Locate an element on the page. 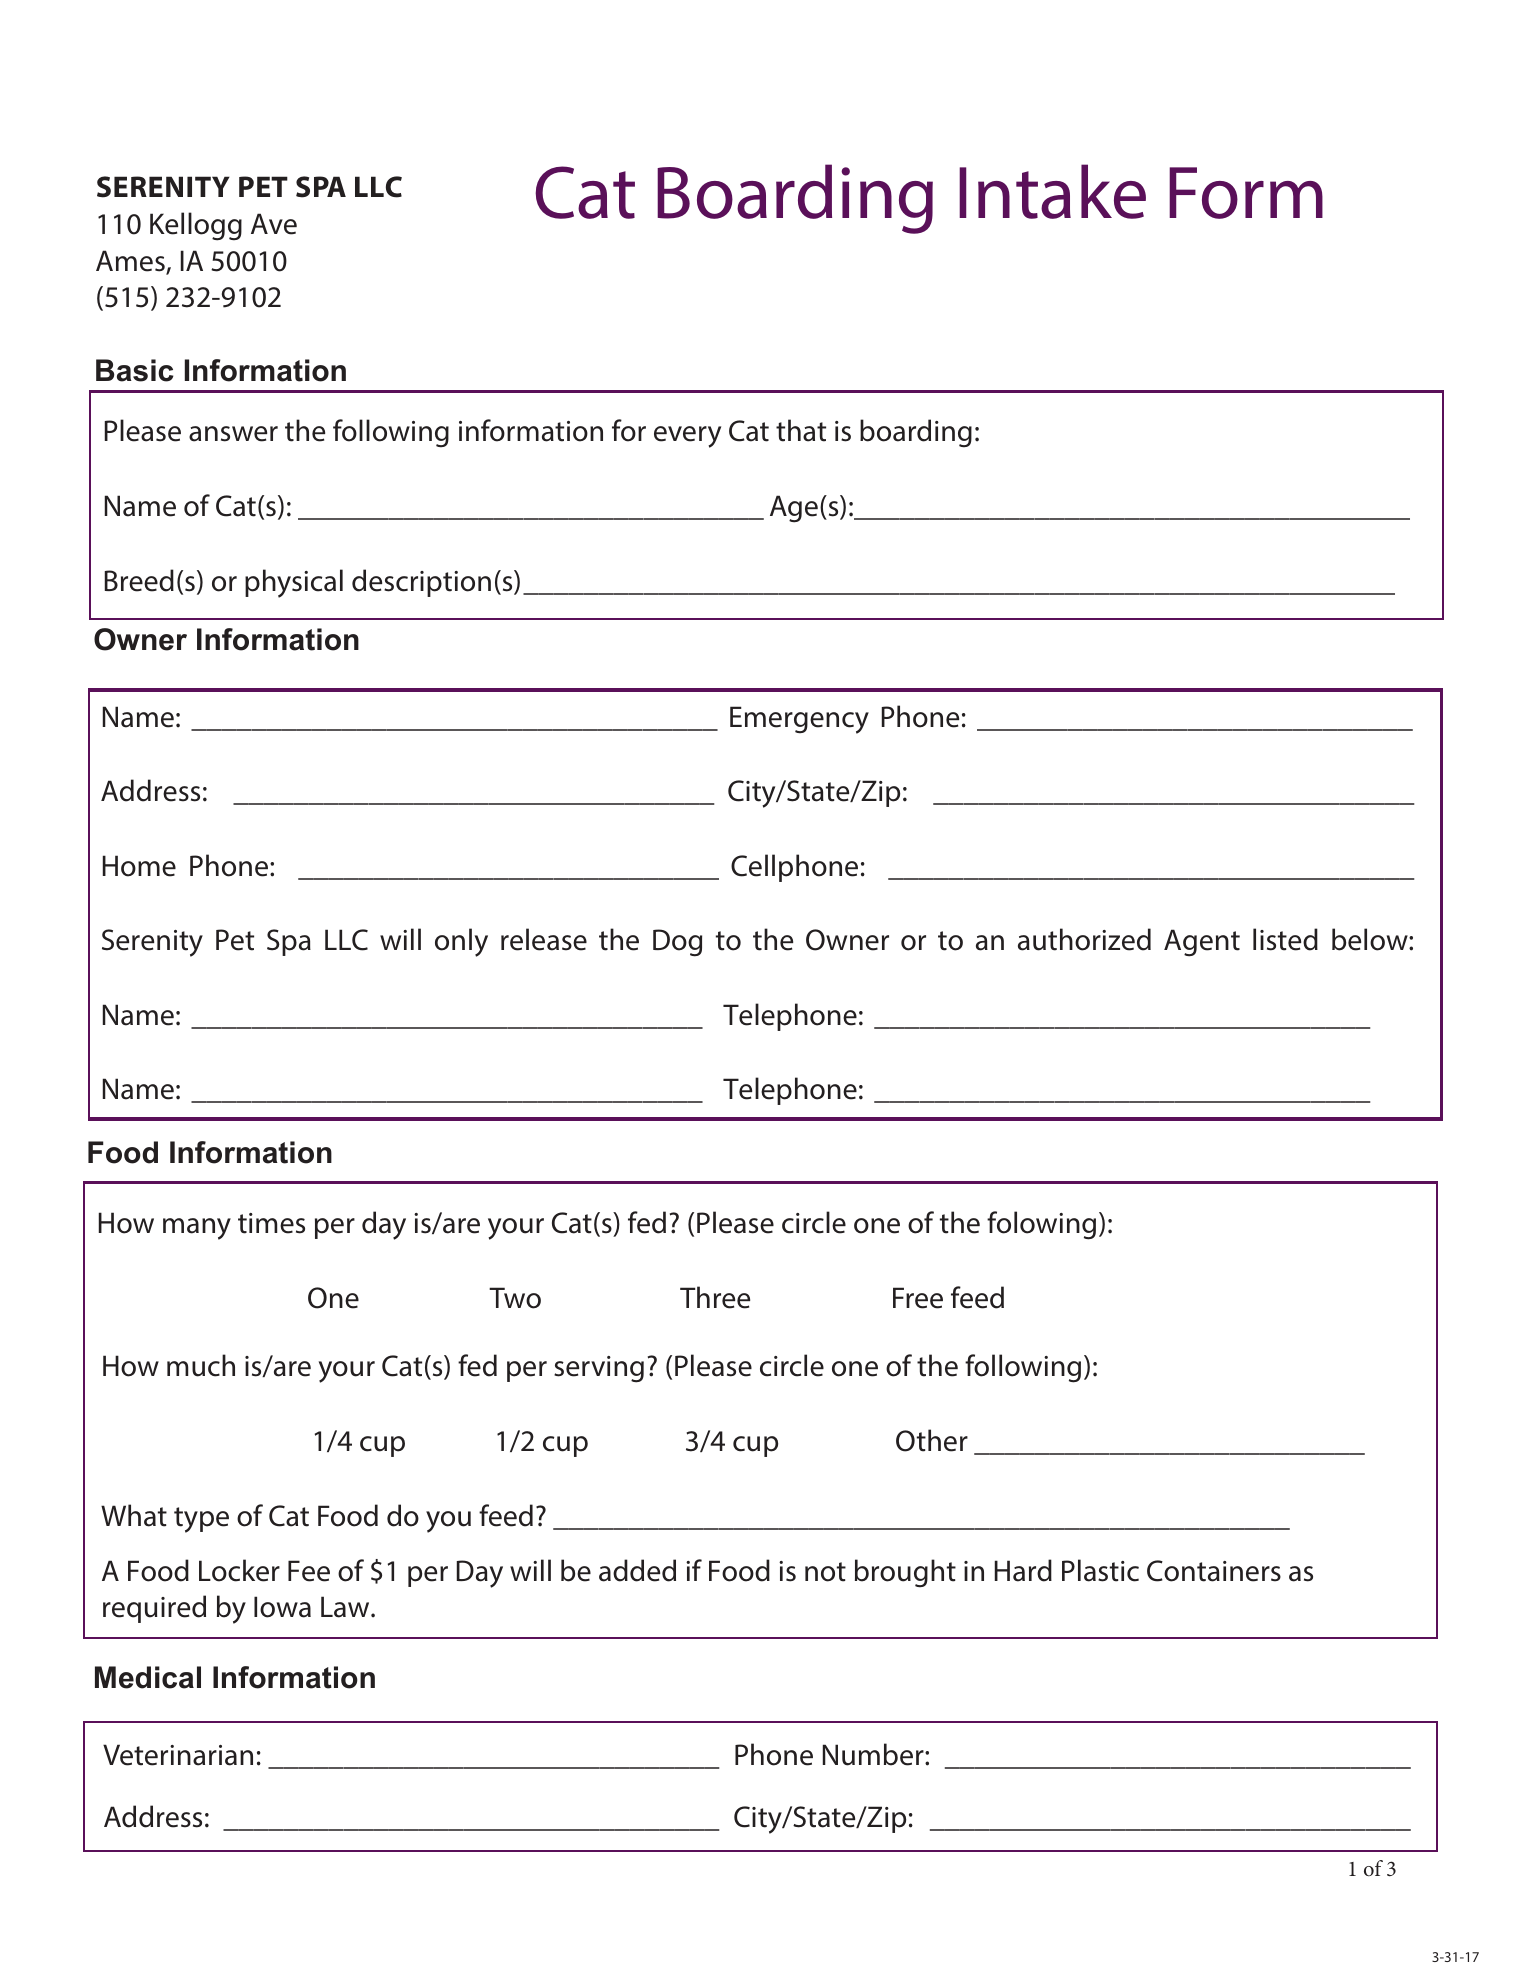 This page has height=1983, width=1533. Intake is located at coordinates (1052, 191).
